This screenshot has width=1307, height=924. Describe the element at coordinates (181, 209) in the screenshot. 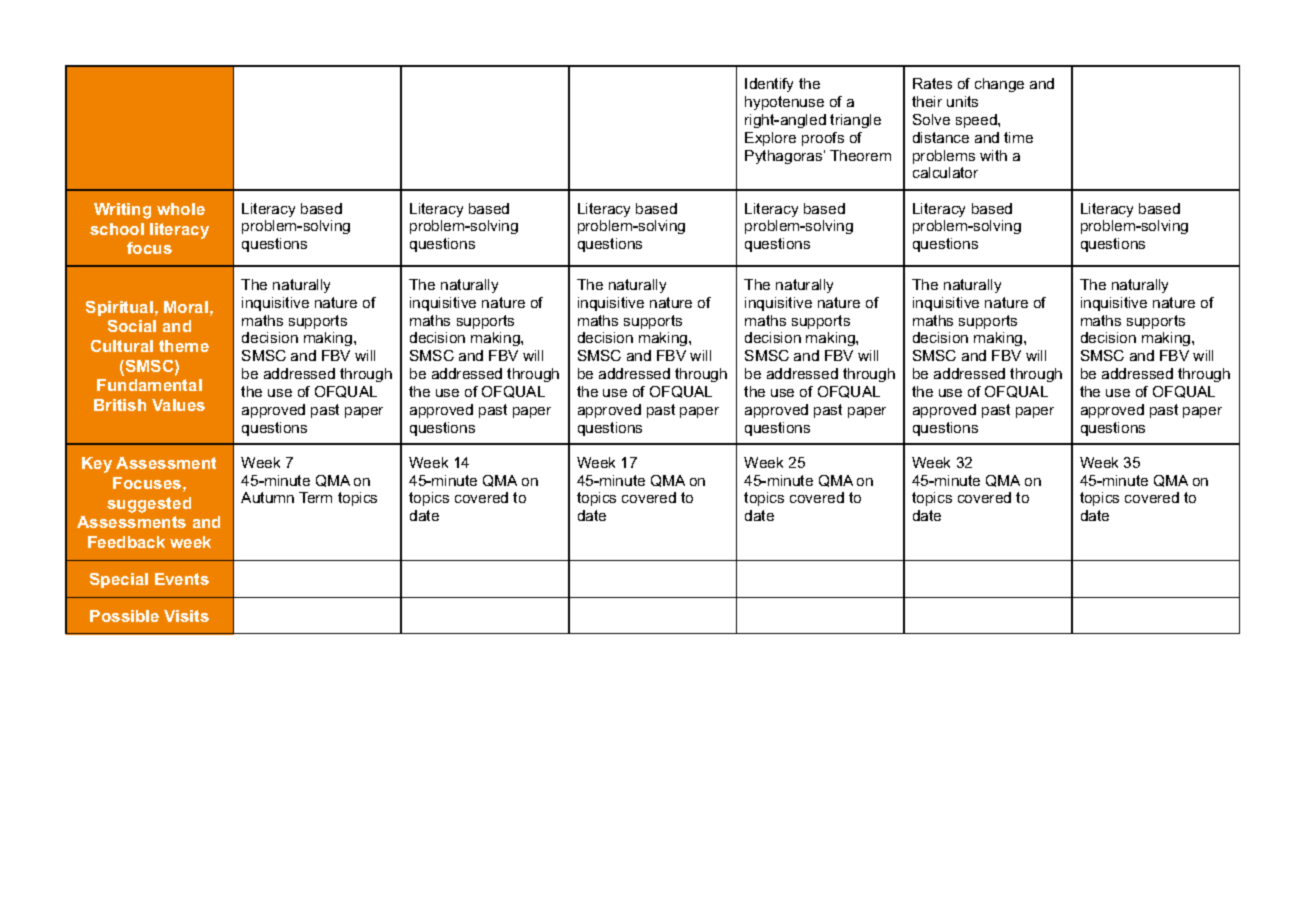

I see `whole` at that location.
